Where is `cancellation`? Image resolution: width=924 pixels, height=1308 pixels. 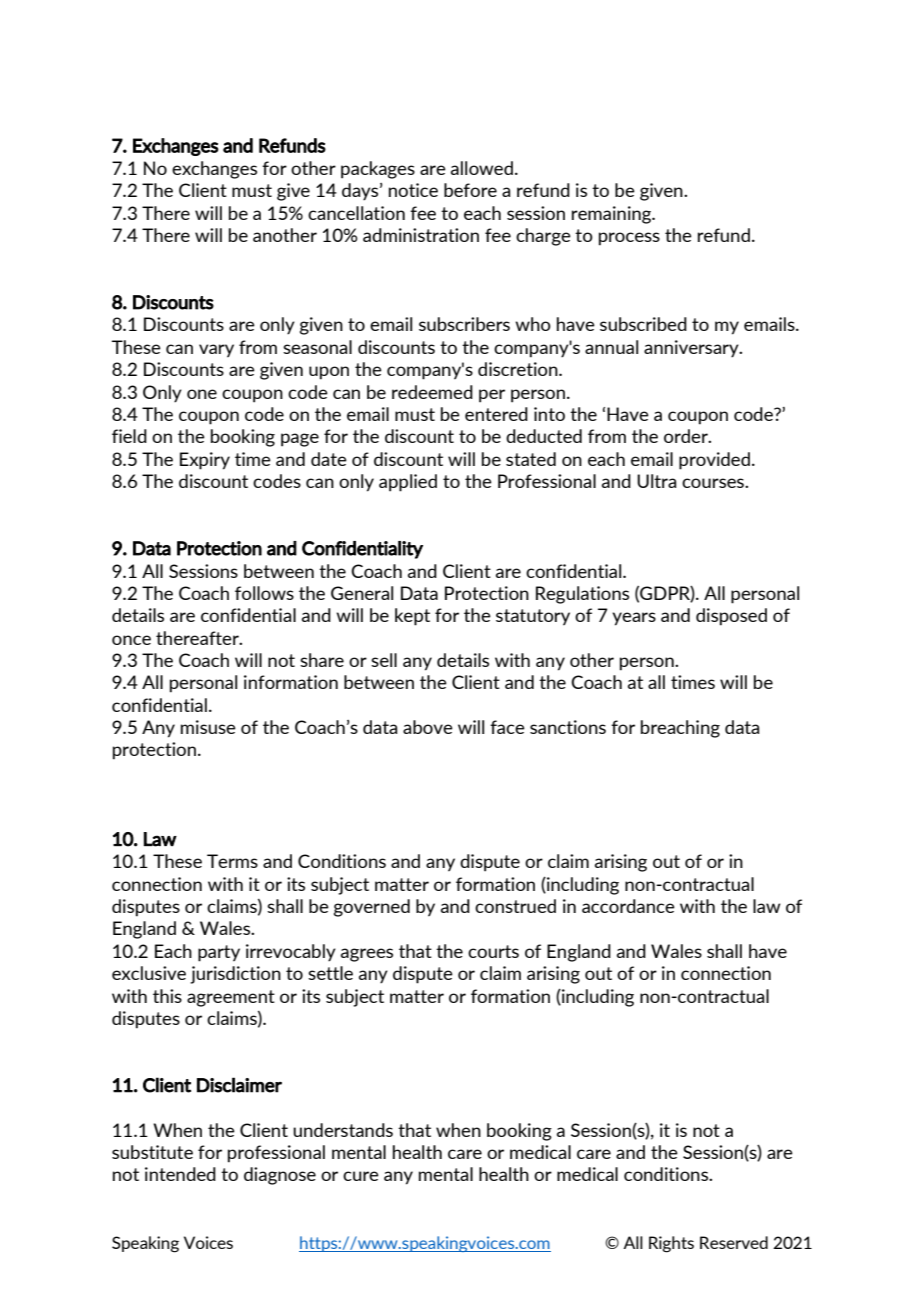 cancellation is located at coordinates (356, 213).
